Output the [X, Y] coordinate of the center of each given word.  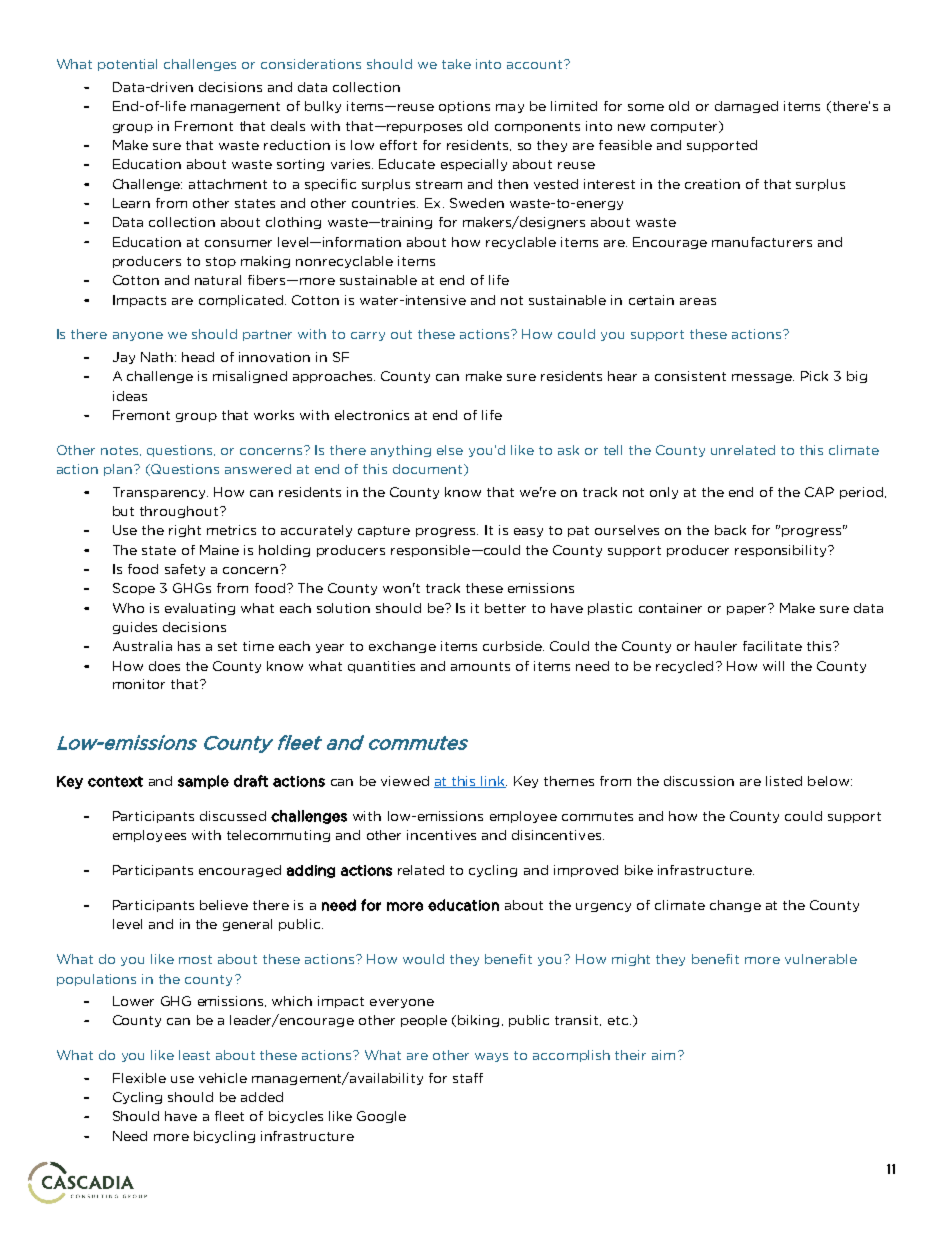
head [198, 357]
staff [468, 1078]
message [763, 378]
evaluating [200, 609]
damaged [746, 107]
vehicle [223, 1078]
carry [368, 336]
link [493, 782]
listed [784, 781]
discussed [233, 816]
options [464, 107]
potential [127, 65]
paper [748, 609]
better [505, 608]
